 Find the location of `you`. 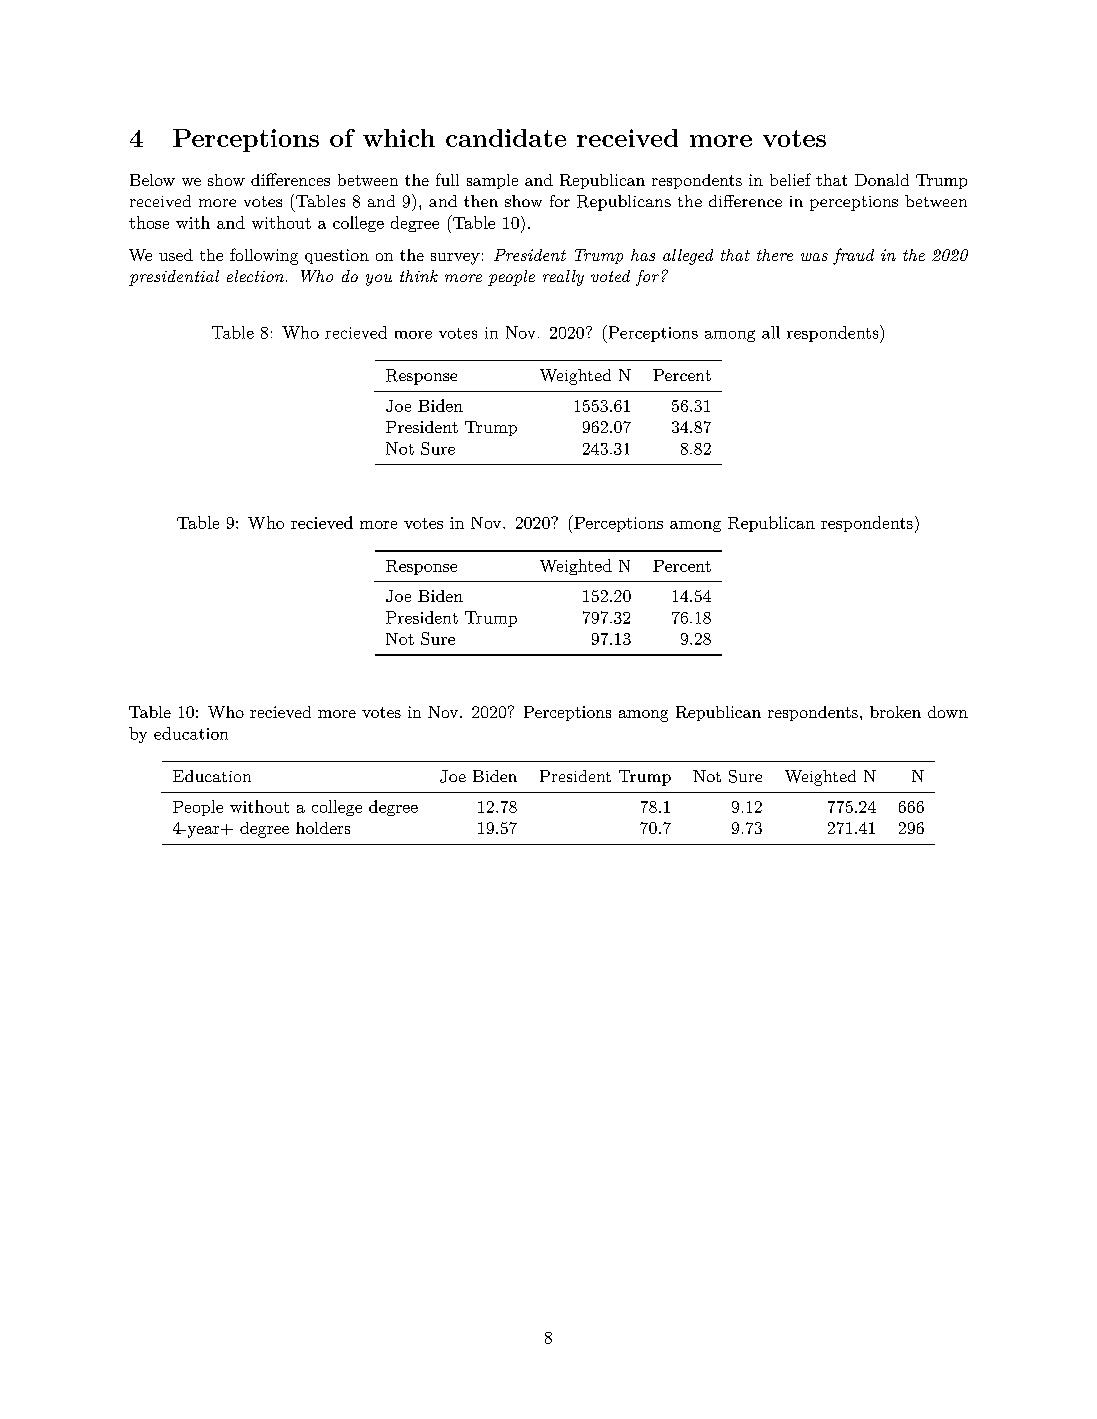

you is located at coordinates (379, 280).
